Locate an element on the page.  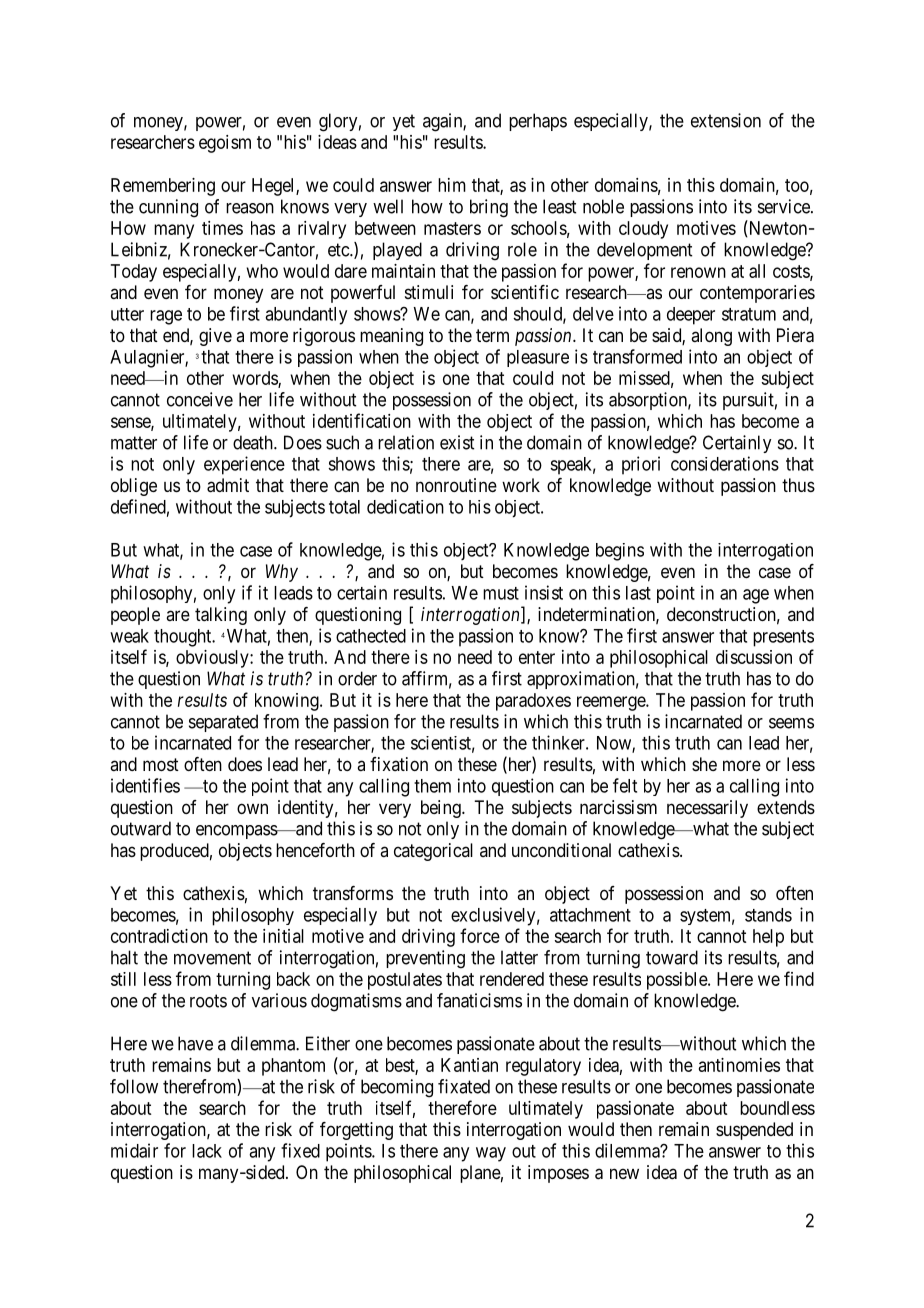
way is located at coordinates (491, 1154).
